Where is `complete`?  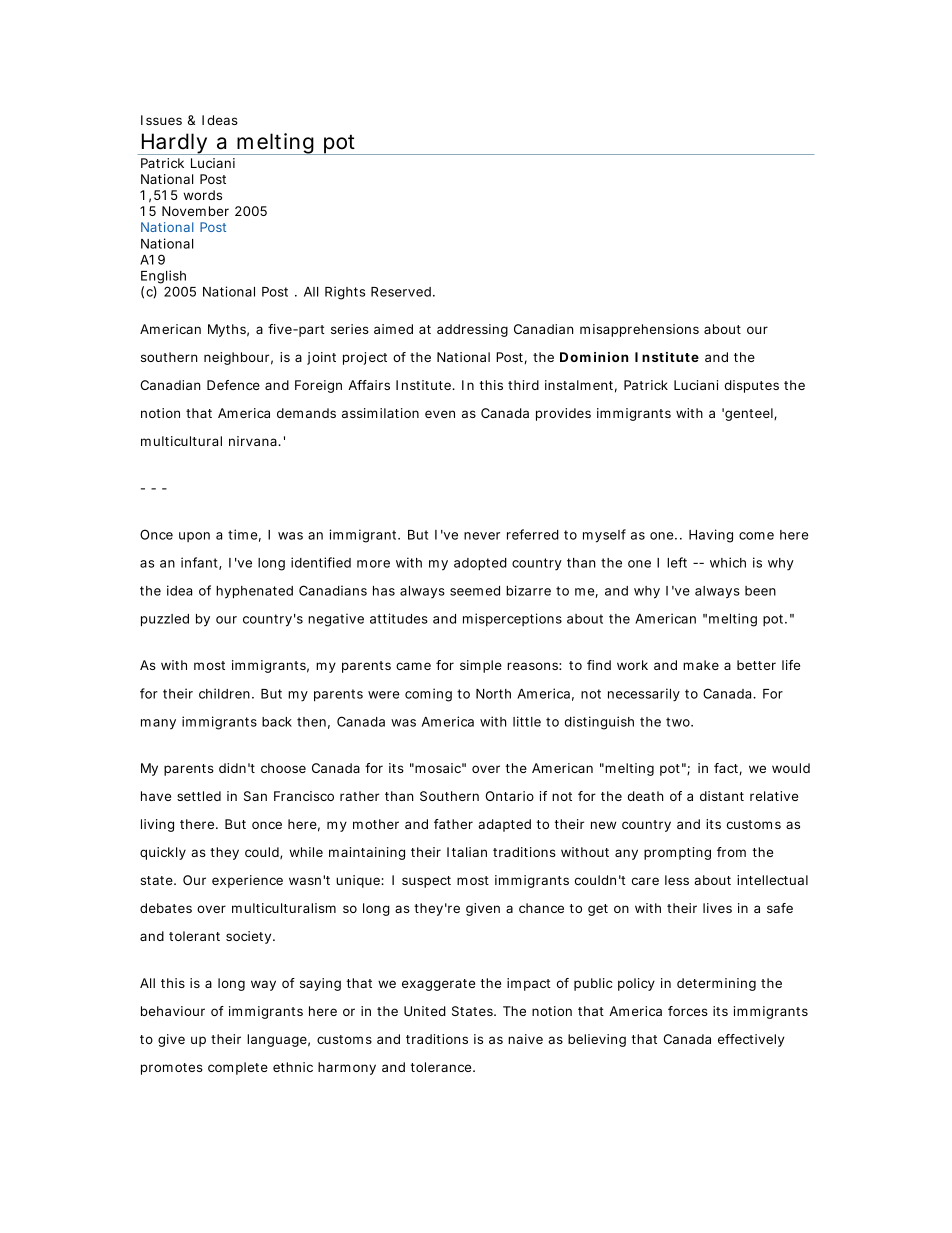 complete is located at coordinates (238, 1068).
